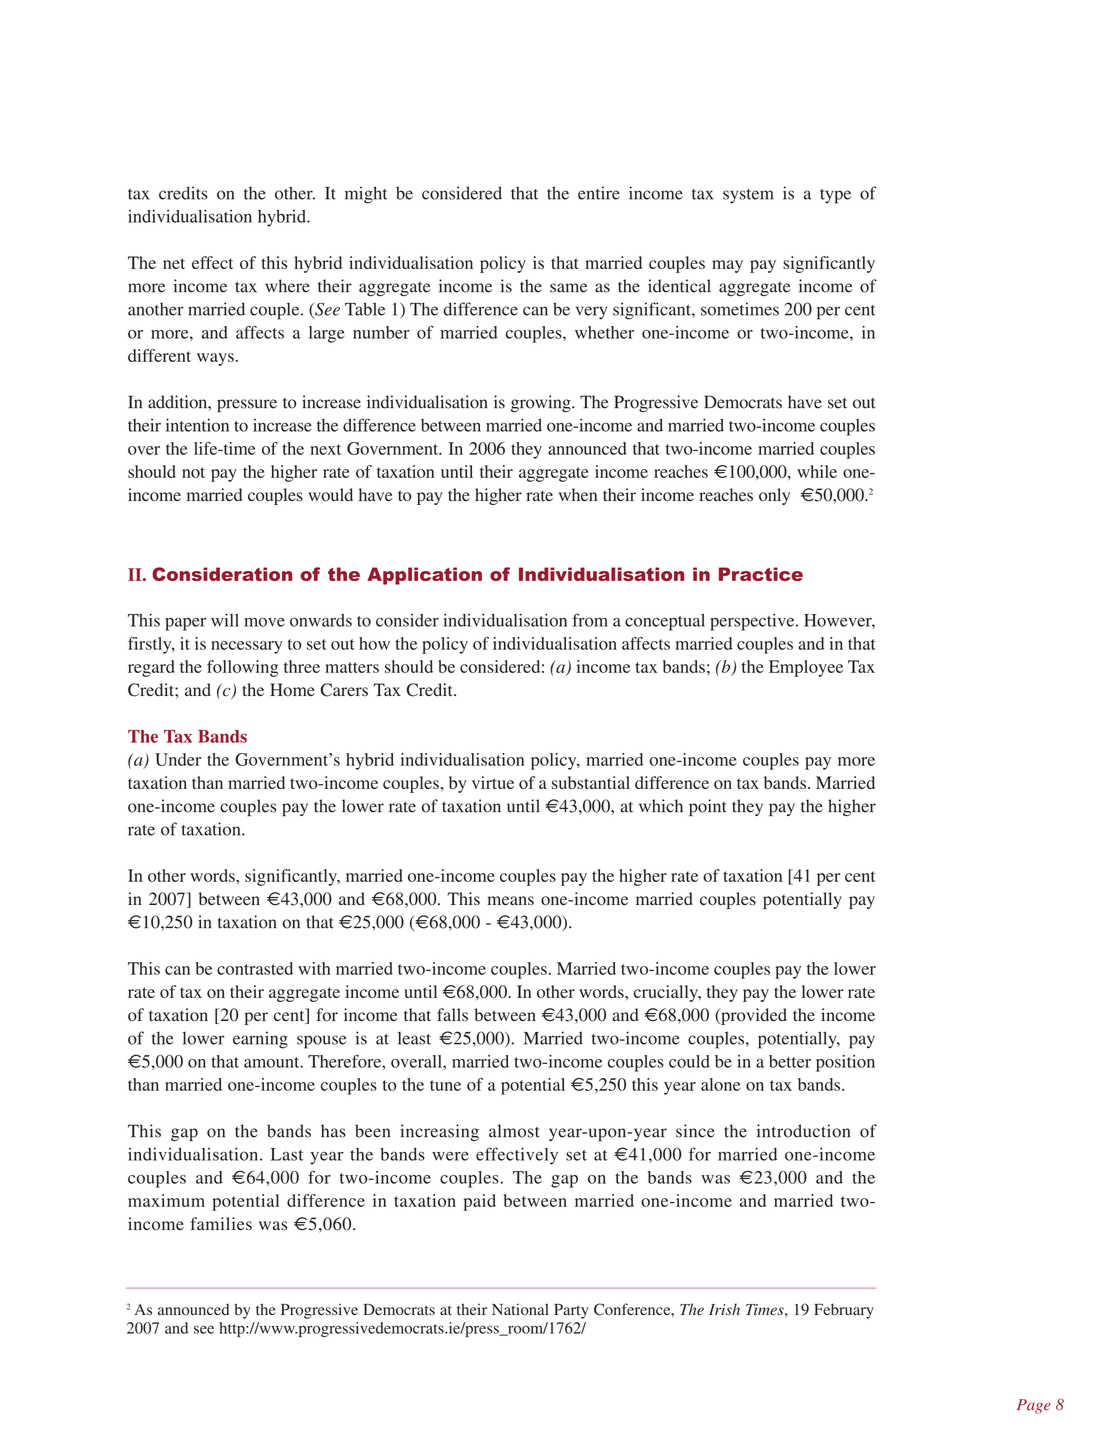 This screenshot has height=1453, width=1106. Describe the element at coordinates (591, 782) in the screenshot. I see `substantial` at that location.
